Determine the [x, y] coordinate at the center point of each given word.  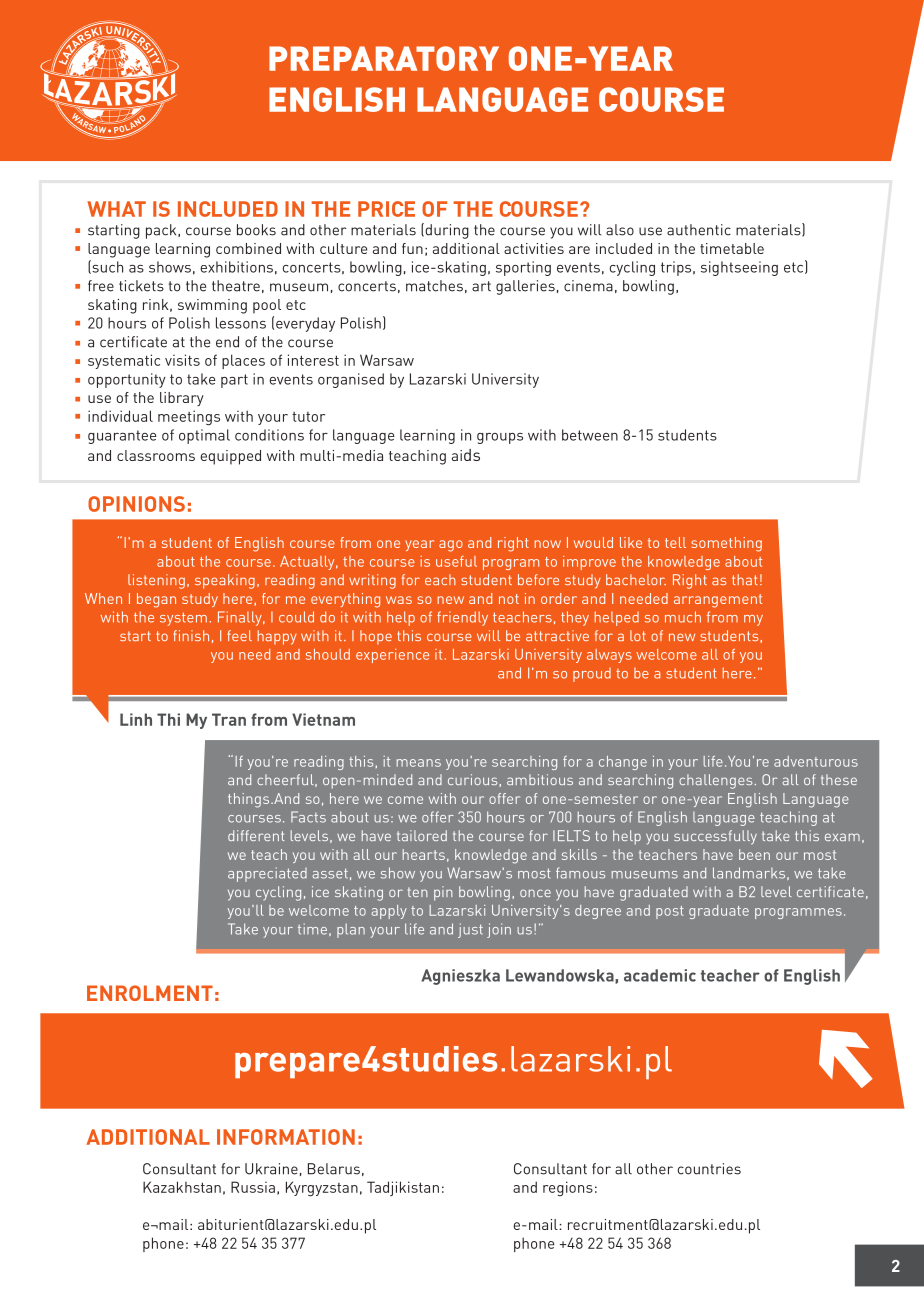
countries [709, 1169]
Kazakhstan [182, 1187]
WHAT [116, 209]
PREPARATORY [384, 58]
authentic [699, 230]
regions [568, 1189]
